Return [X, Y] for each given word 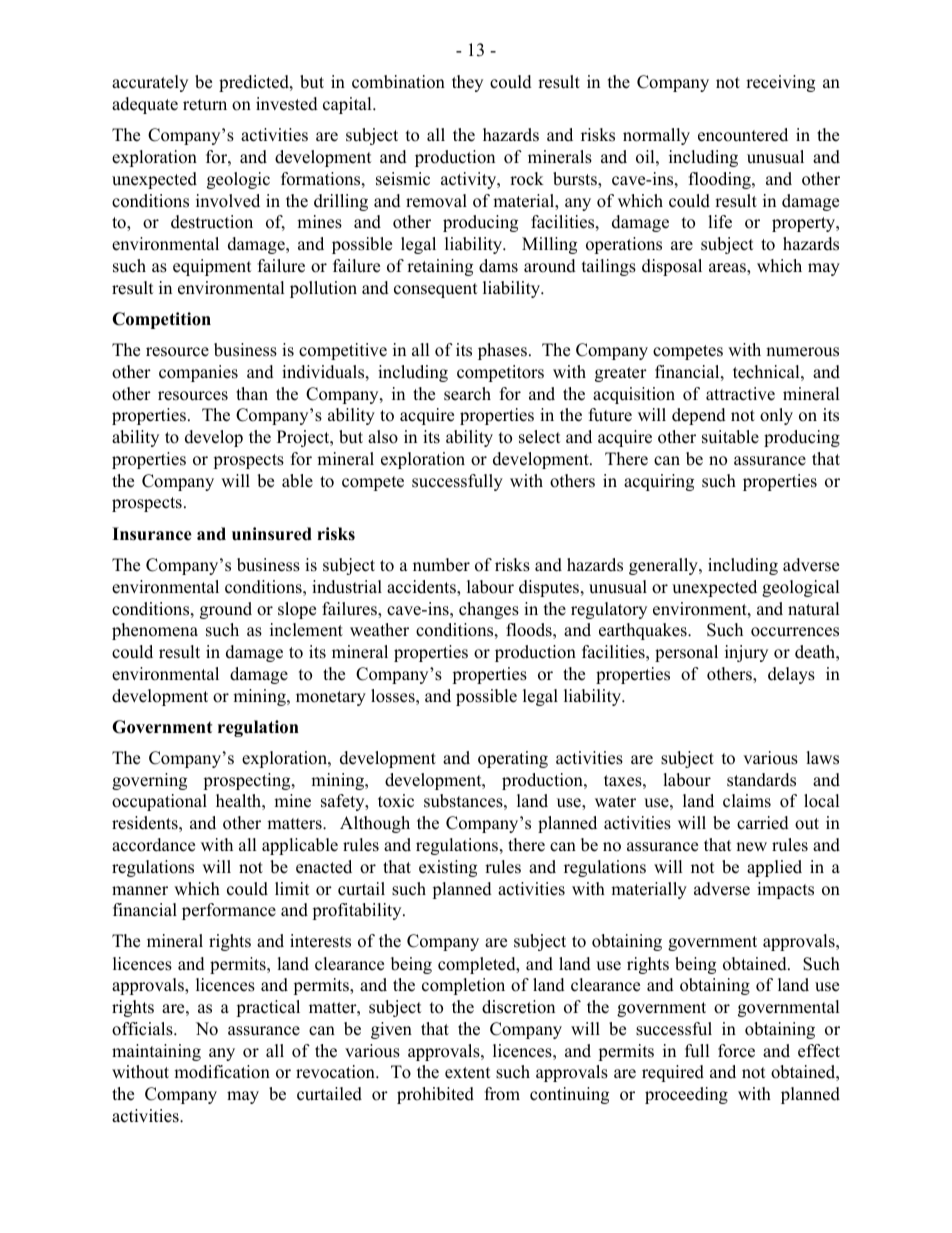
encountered [743, 135]
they [467, 83]
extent [468, 1073]
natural [814, 609]
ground [226, 610]
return [205, 105]
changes [489, 610]
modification [222, 1072]
